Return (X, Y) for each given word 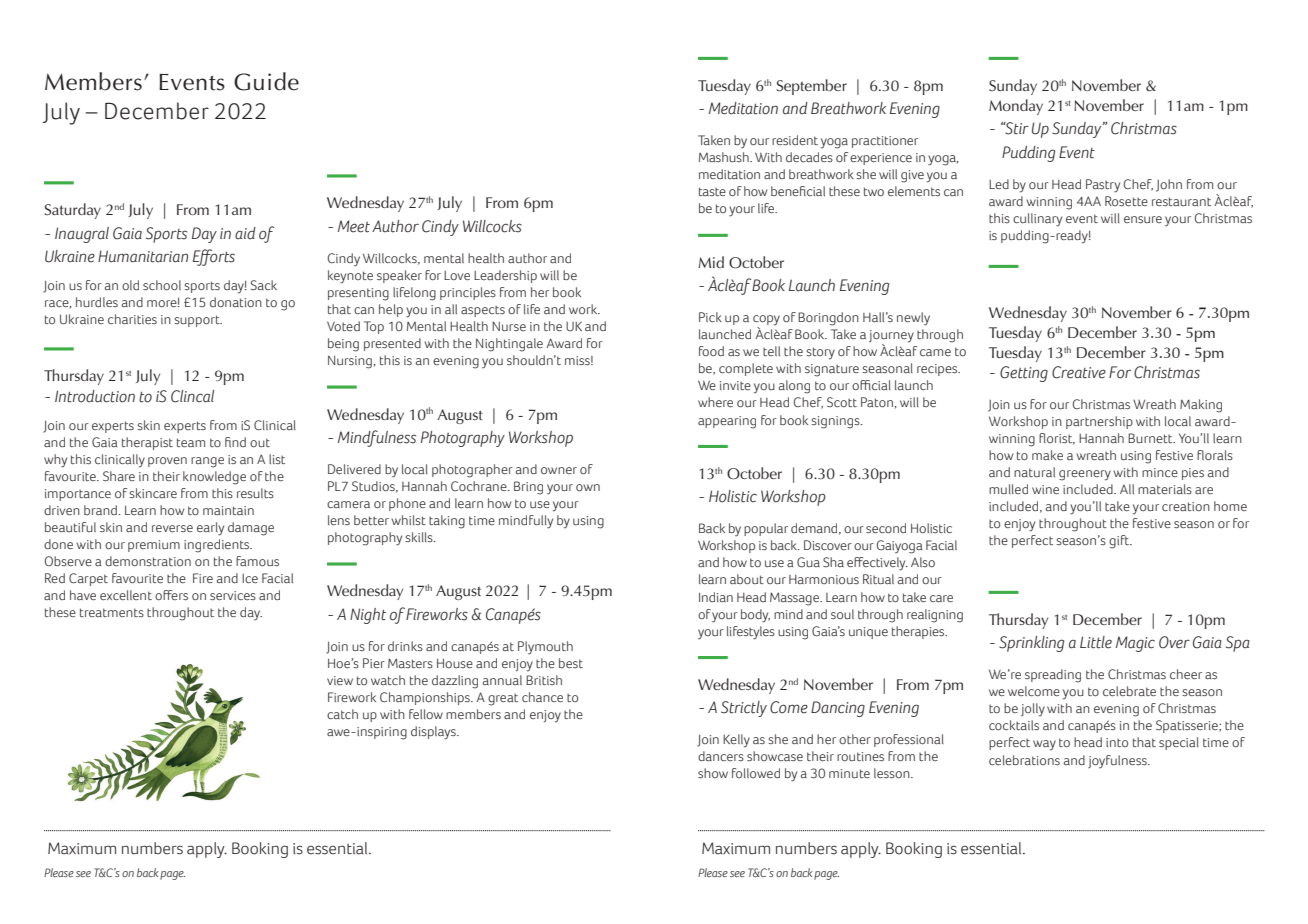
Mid (711, 262)
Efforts (214, 257)
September (812, 87)
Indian (716, 597)
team (191, 442)
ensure (1143, 219)
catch (342, 714)
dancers (721, 756)
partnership (1099, 422)
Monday (1016, 107)
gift (1120, 542)
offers (171, 595)
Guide (266, 81)
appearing (727, 422)
